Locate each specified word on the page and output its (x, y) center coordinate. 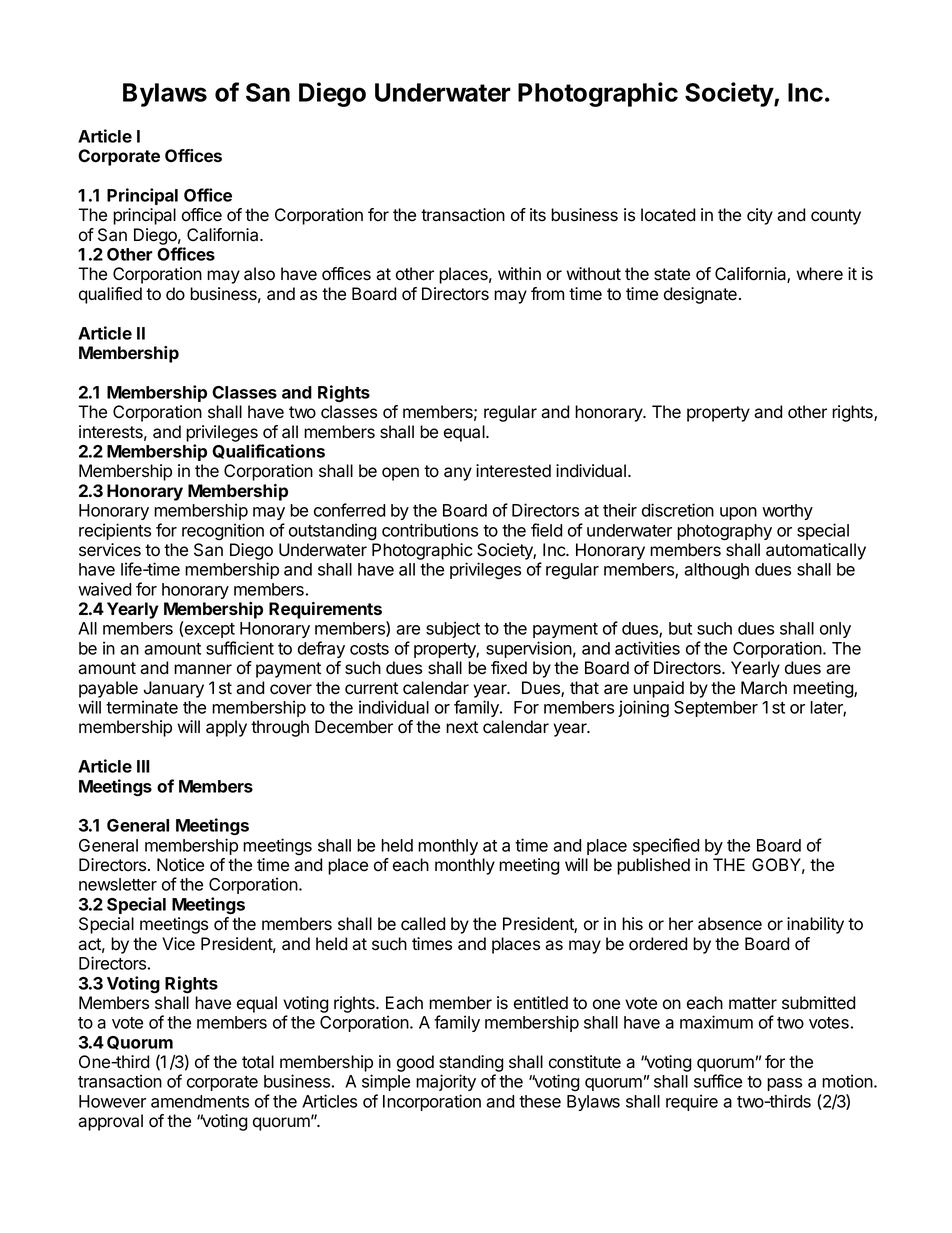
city (760, 216)
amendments (200, 1101)
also (259, 274)
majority (446, 1082)
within (519, 273)
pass (784, 1084)
